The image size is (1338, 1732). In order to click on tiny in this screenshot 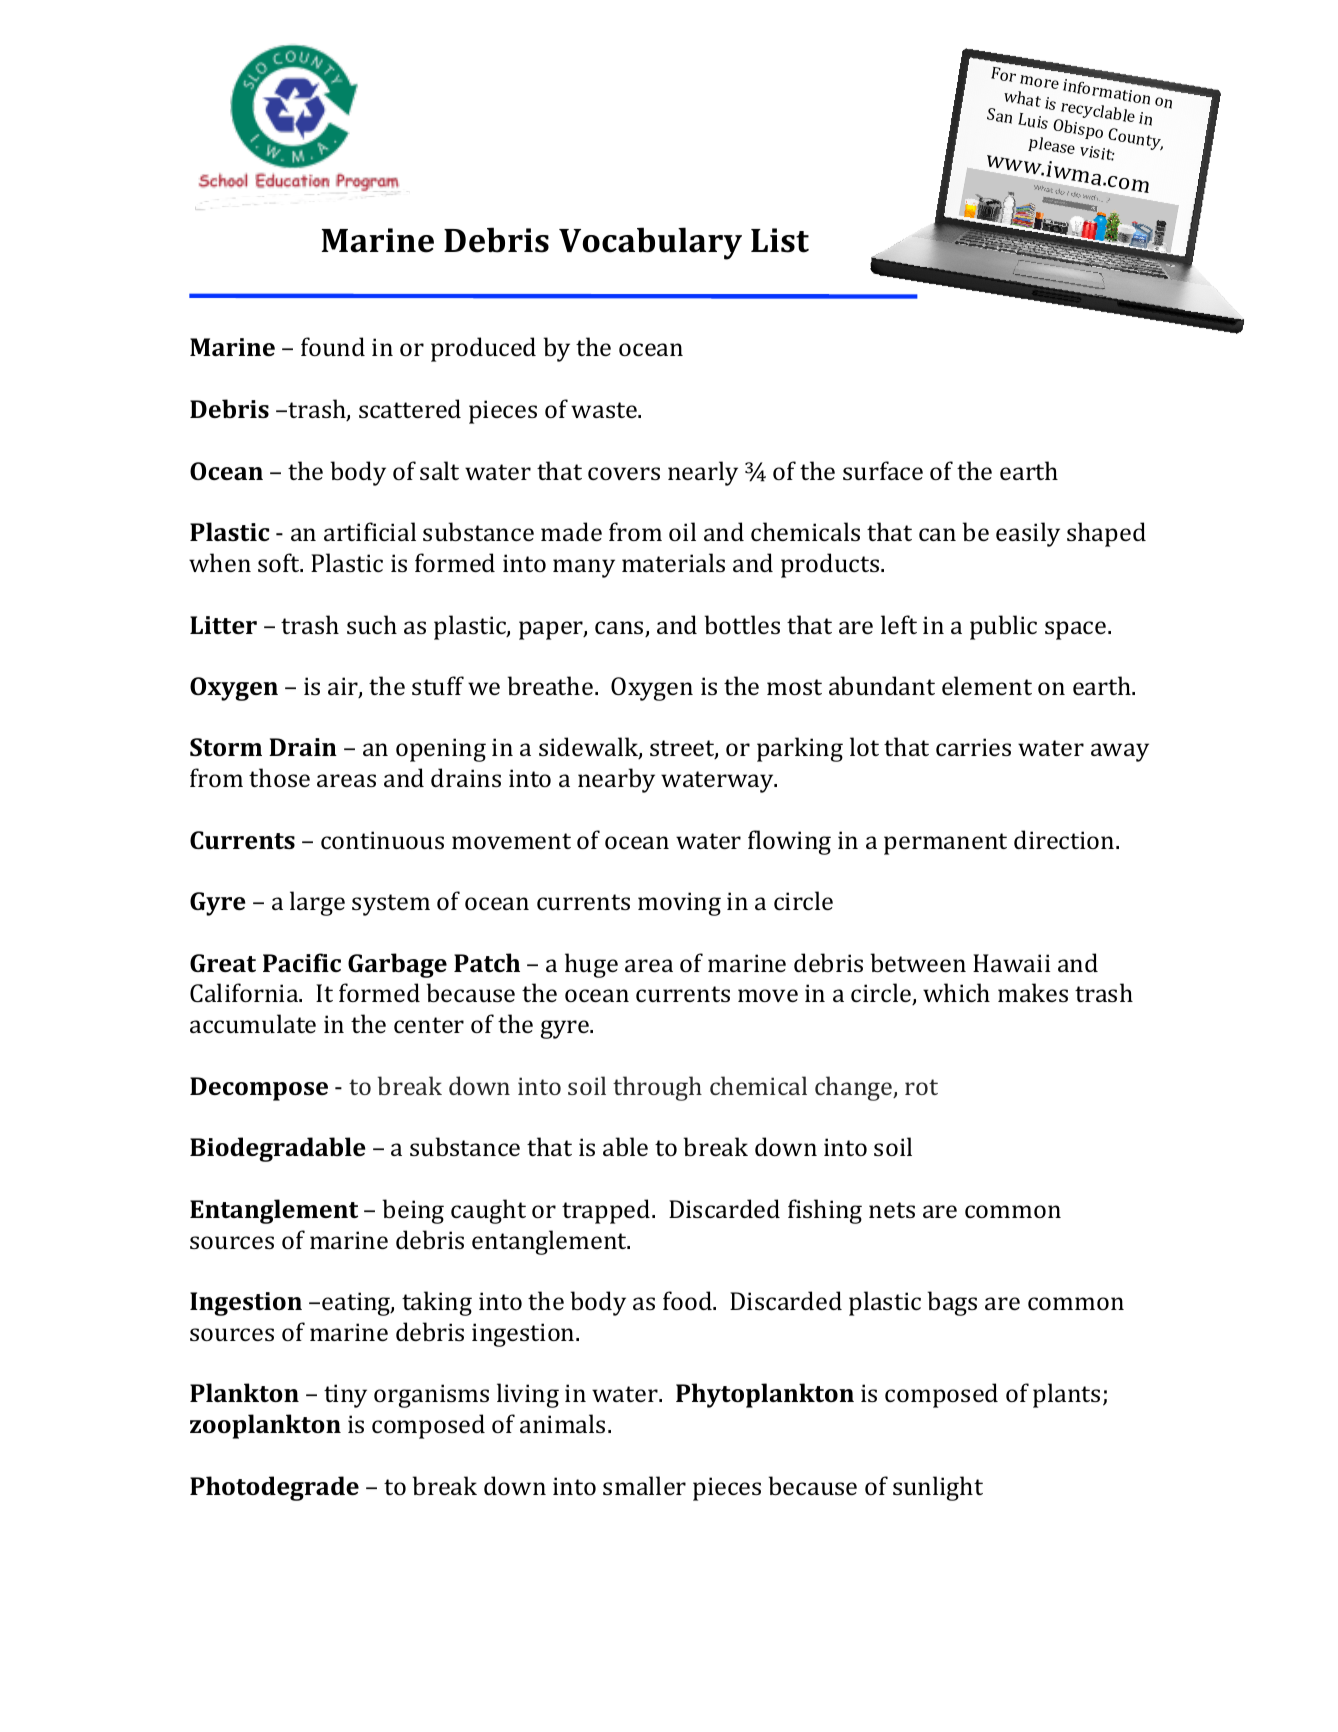, I will do `click(345, 1396)`.
